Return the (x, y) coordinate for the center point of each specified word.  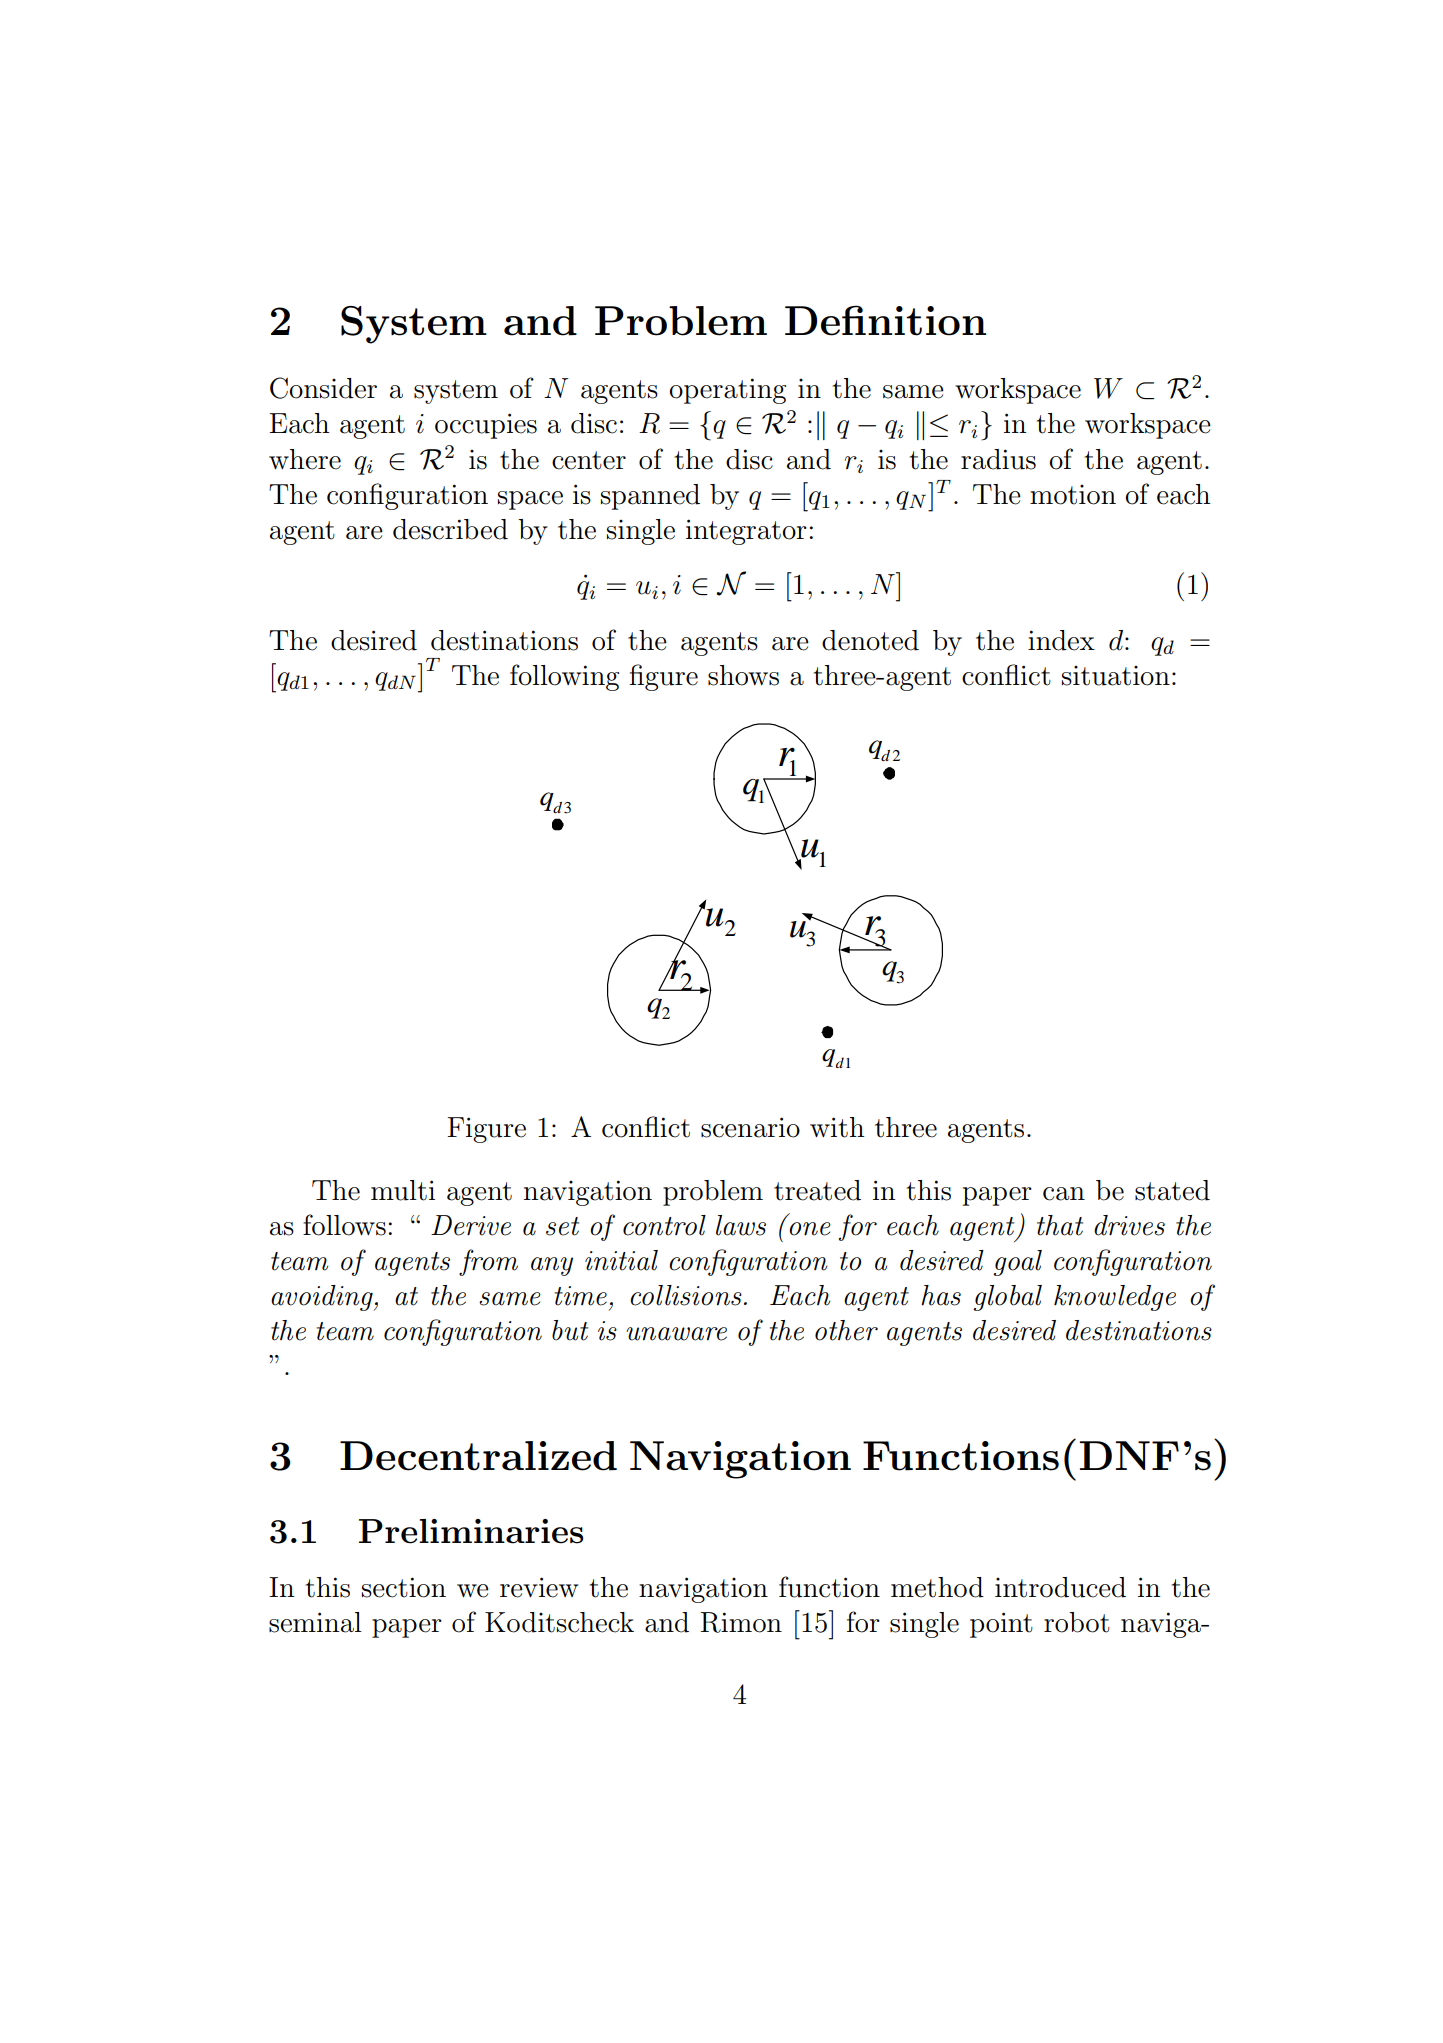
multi (403, 1190)
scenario (750, 1127)
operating (727, 391)
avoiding (323, 1298)
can (1064, 1194)
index (1061, 640)
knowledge (1115, 1298)
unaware (676, 1334)
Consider (323, 388)
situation (1116, 676)
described (450, 529)
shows (743, 675)
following (564, 677)
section (404, 1587)
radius (998, 459)
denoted (870, 640)
